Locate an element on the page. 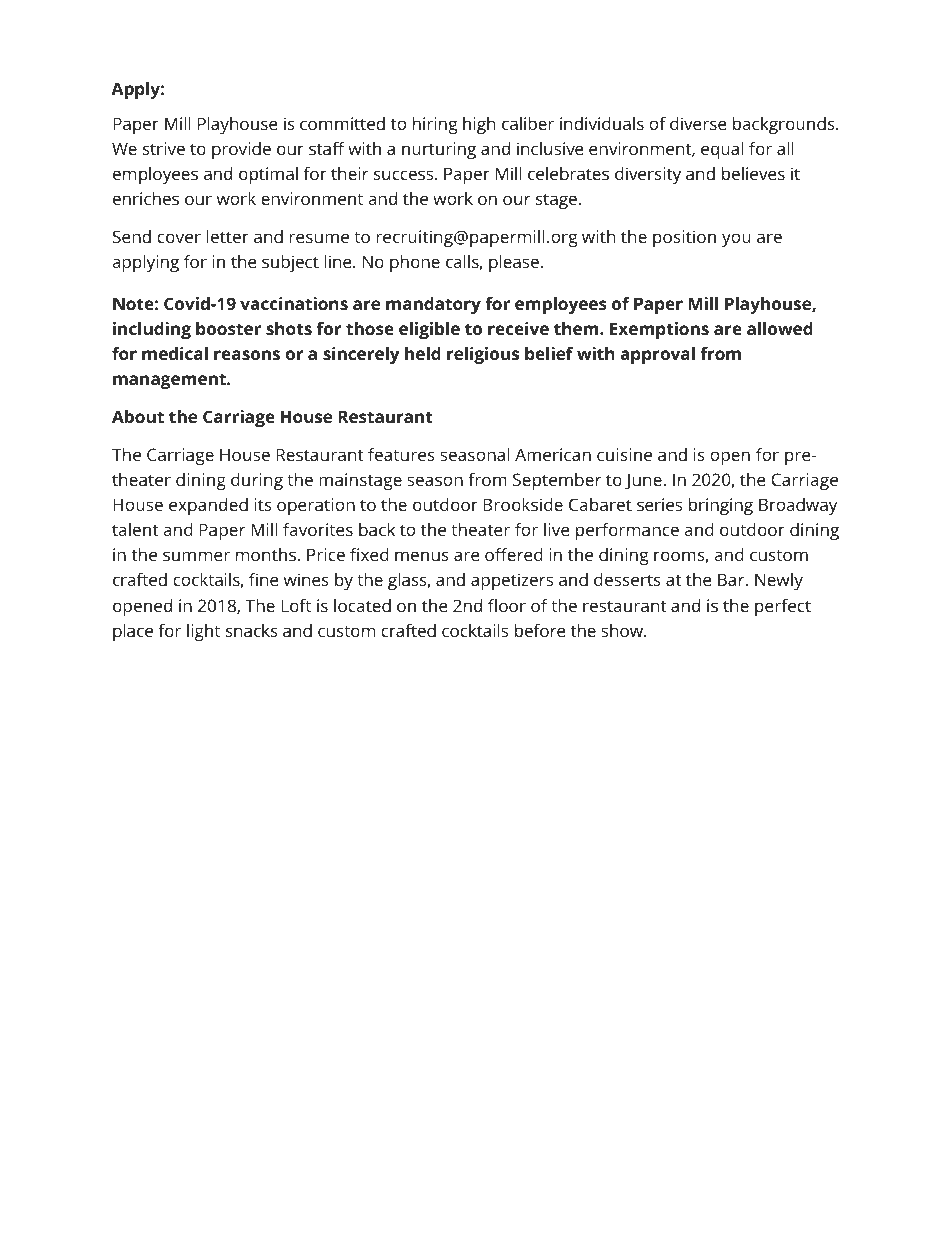 This document has width=952, height=1233. religious is located at coordinates (483, 355).
